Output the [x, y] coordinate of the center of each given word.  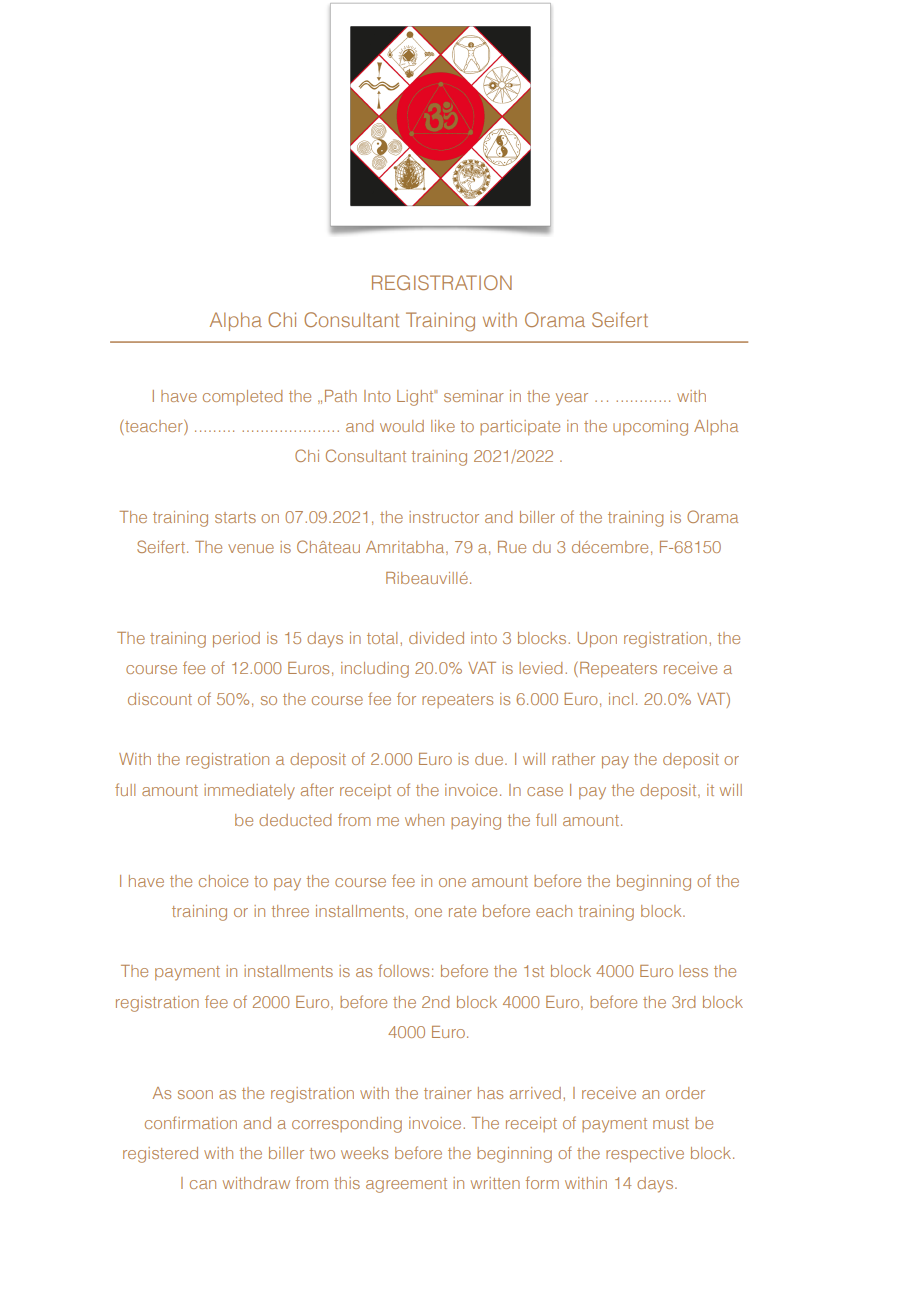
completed [242, 397]
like [443, 426]
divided [436, 638]
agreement [406, 1185]
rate [462, 911]
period [236, 640]
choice [223, 881]
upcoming [650, 428]
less [693, 971]
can [203, 1184]
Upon [597, 640]
